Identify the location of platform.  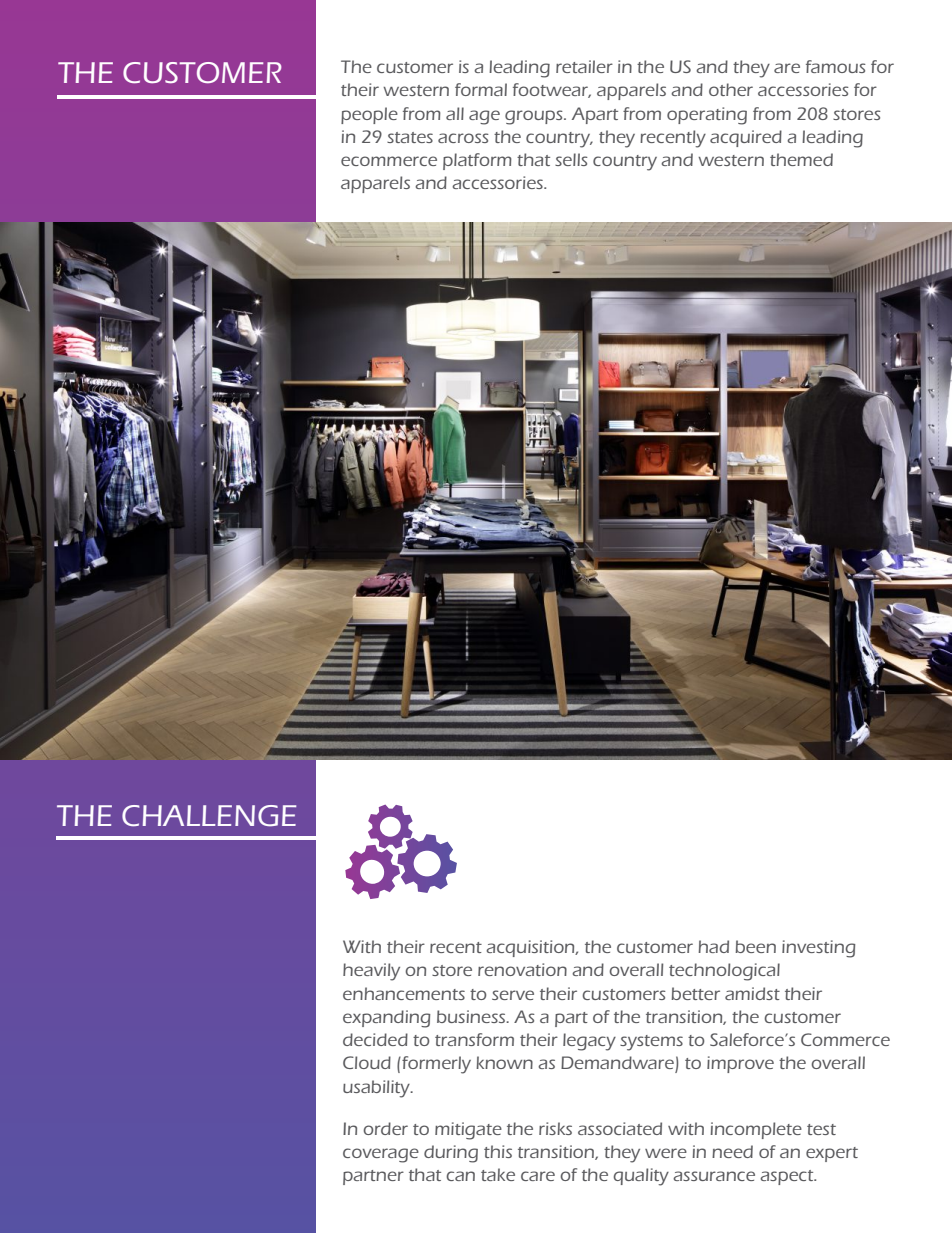
(477, 161).
